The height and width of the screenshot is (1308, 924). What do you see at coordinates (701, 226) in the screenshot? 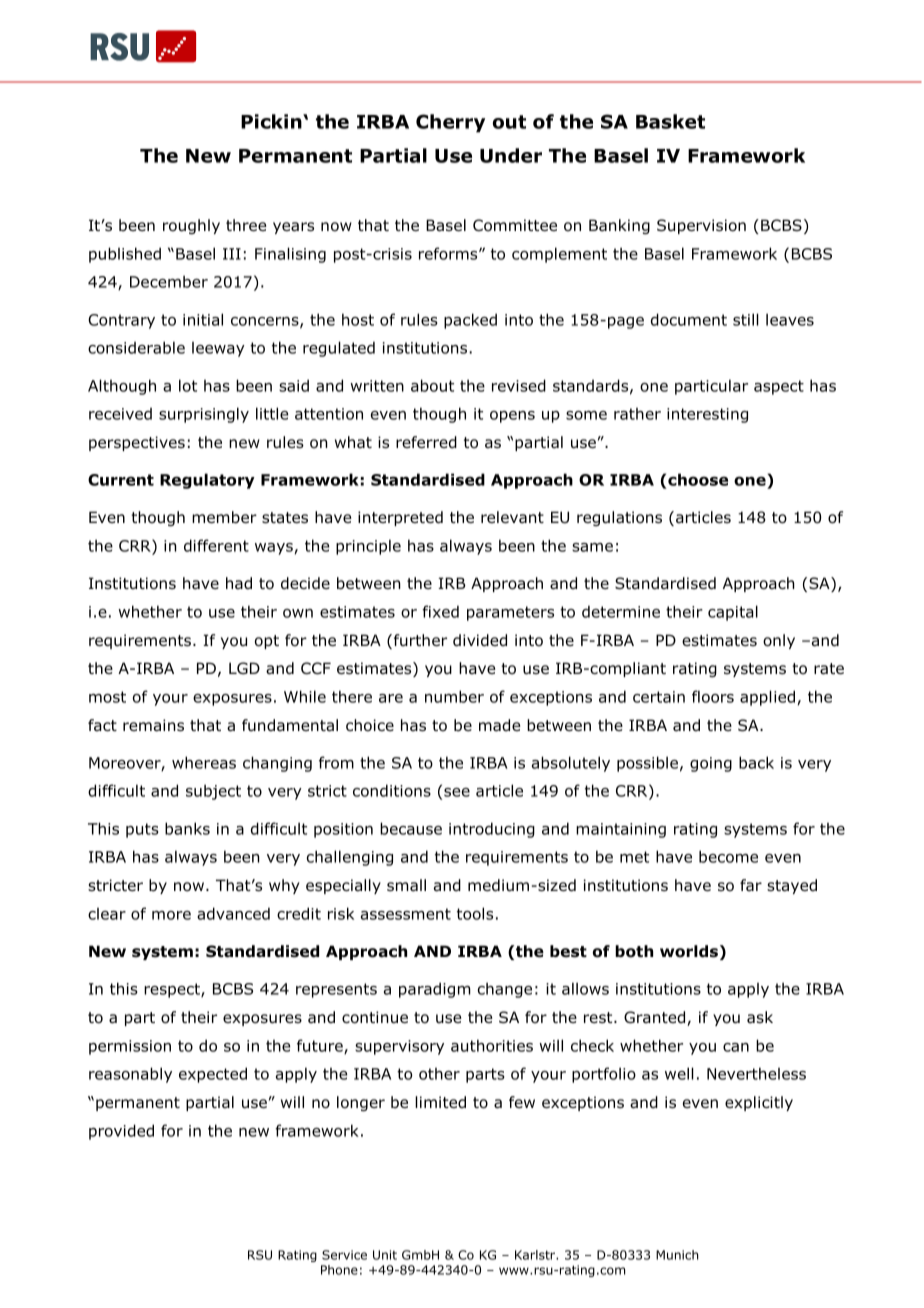
I see `Supervision` at bounding box center [701, 226].
